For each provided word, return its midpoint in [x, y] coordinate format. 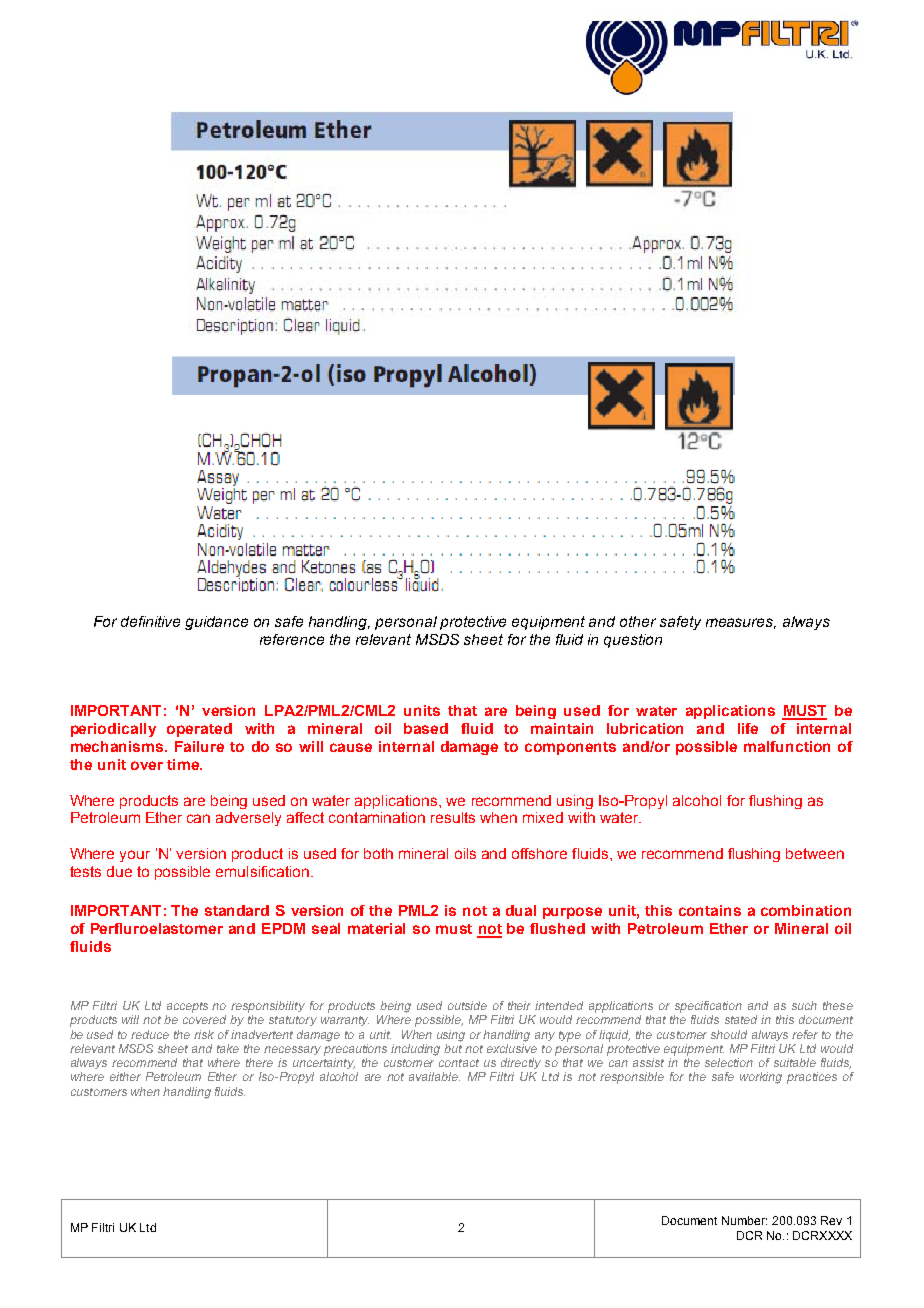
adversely [248, 819]
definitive [150, 621]
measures [741, 623]
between [815, 853]
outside [467, 1005]
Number [744, 1220]
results [453, 817]
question [633, 641]
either [125, 1076]
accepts [187, 1007]
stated [741, 1019]
